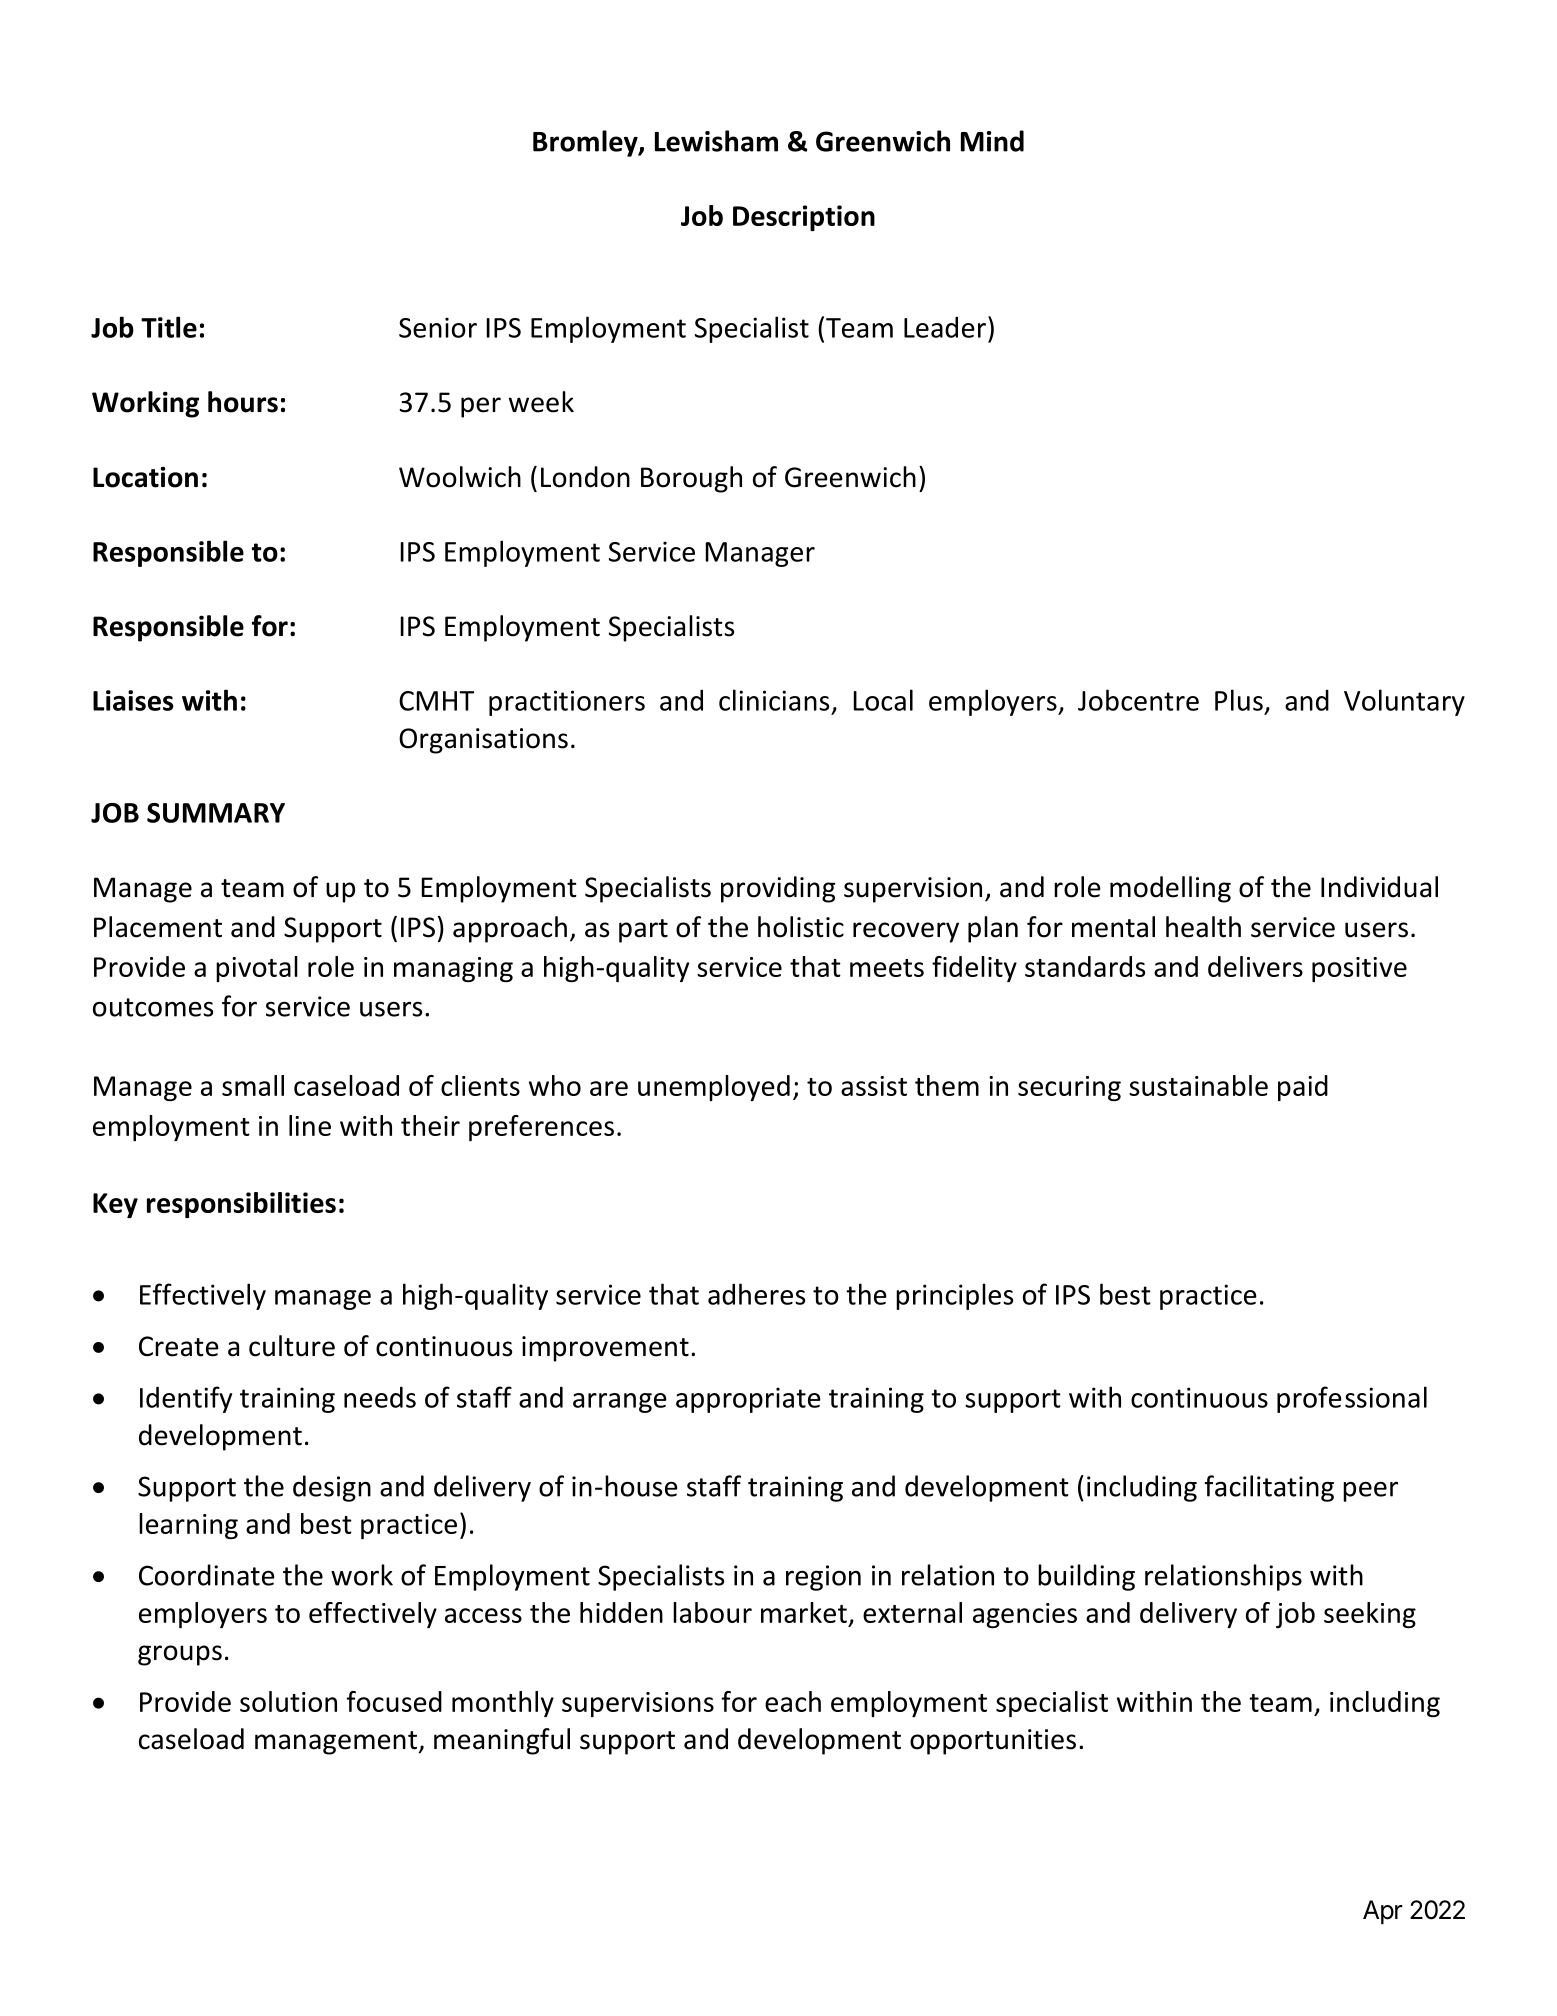 The width and height of the screenshot is (1557, 2016). I want to click on Apr, so click(1383, 1912).
